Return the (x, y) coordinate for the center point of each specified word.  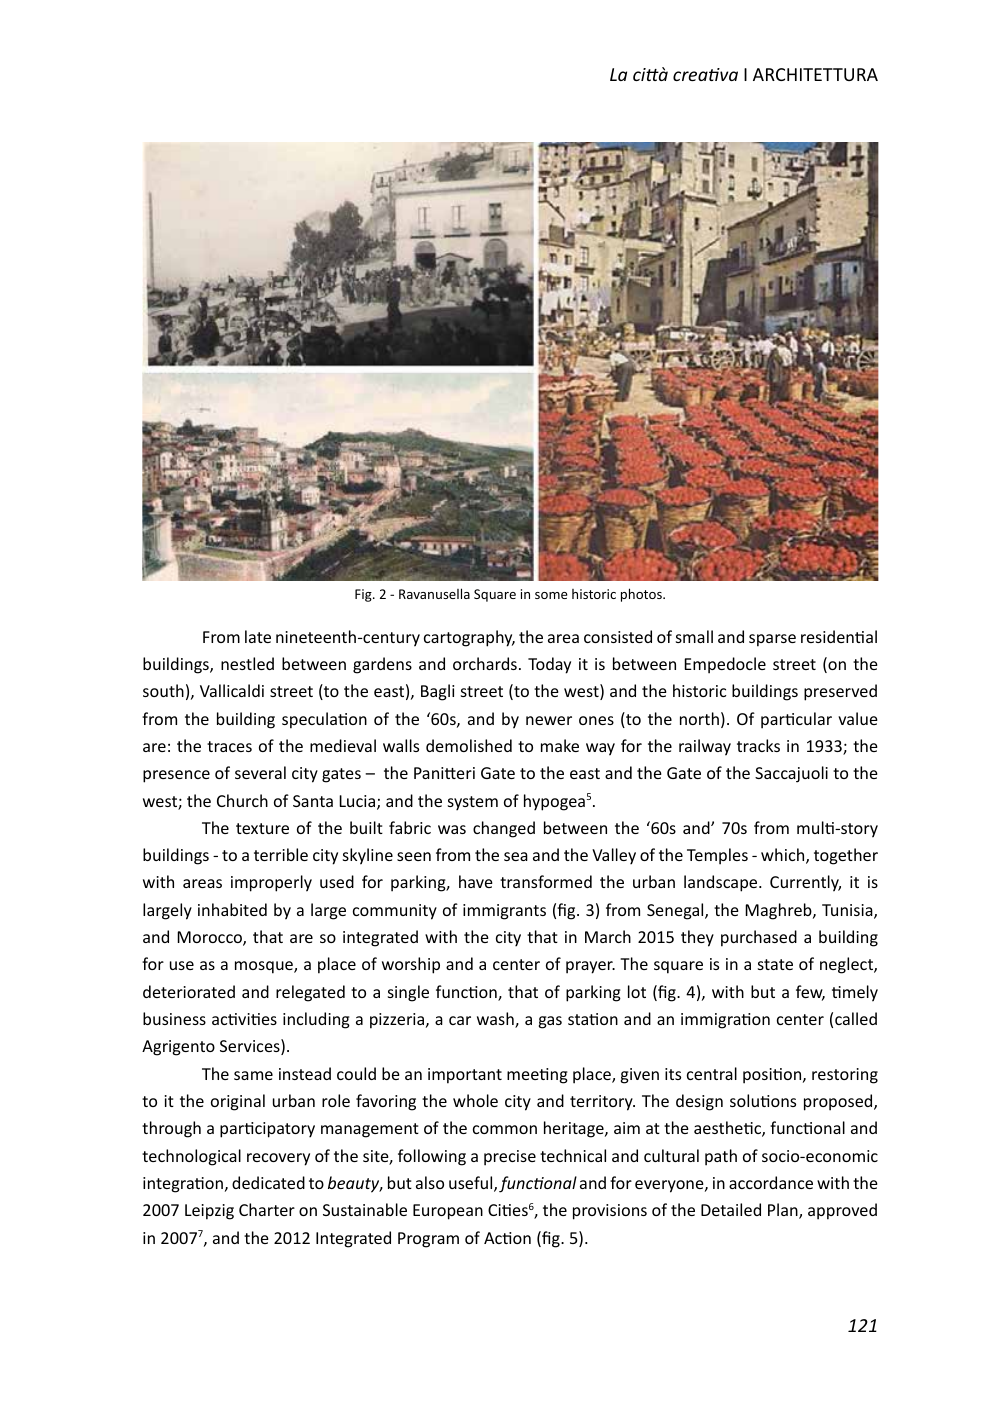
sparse (772, 640)
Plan (784, 1211)
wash (496, 1020)
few (810, 993)
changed (504, 829)
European (448, 1212)
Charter (267, 1209)
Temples (717, 856)
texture (262, 828)
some (551, 595)
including (316, 1020)
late (258, 636)
